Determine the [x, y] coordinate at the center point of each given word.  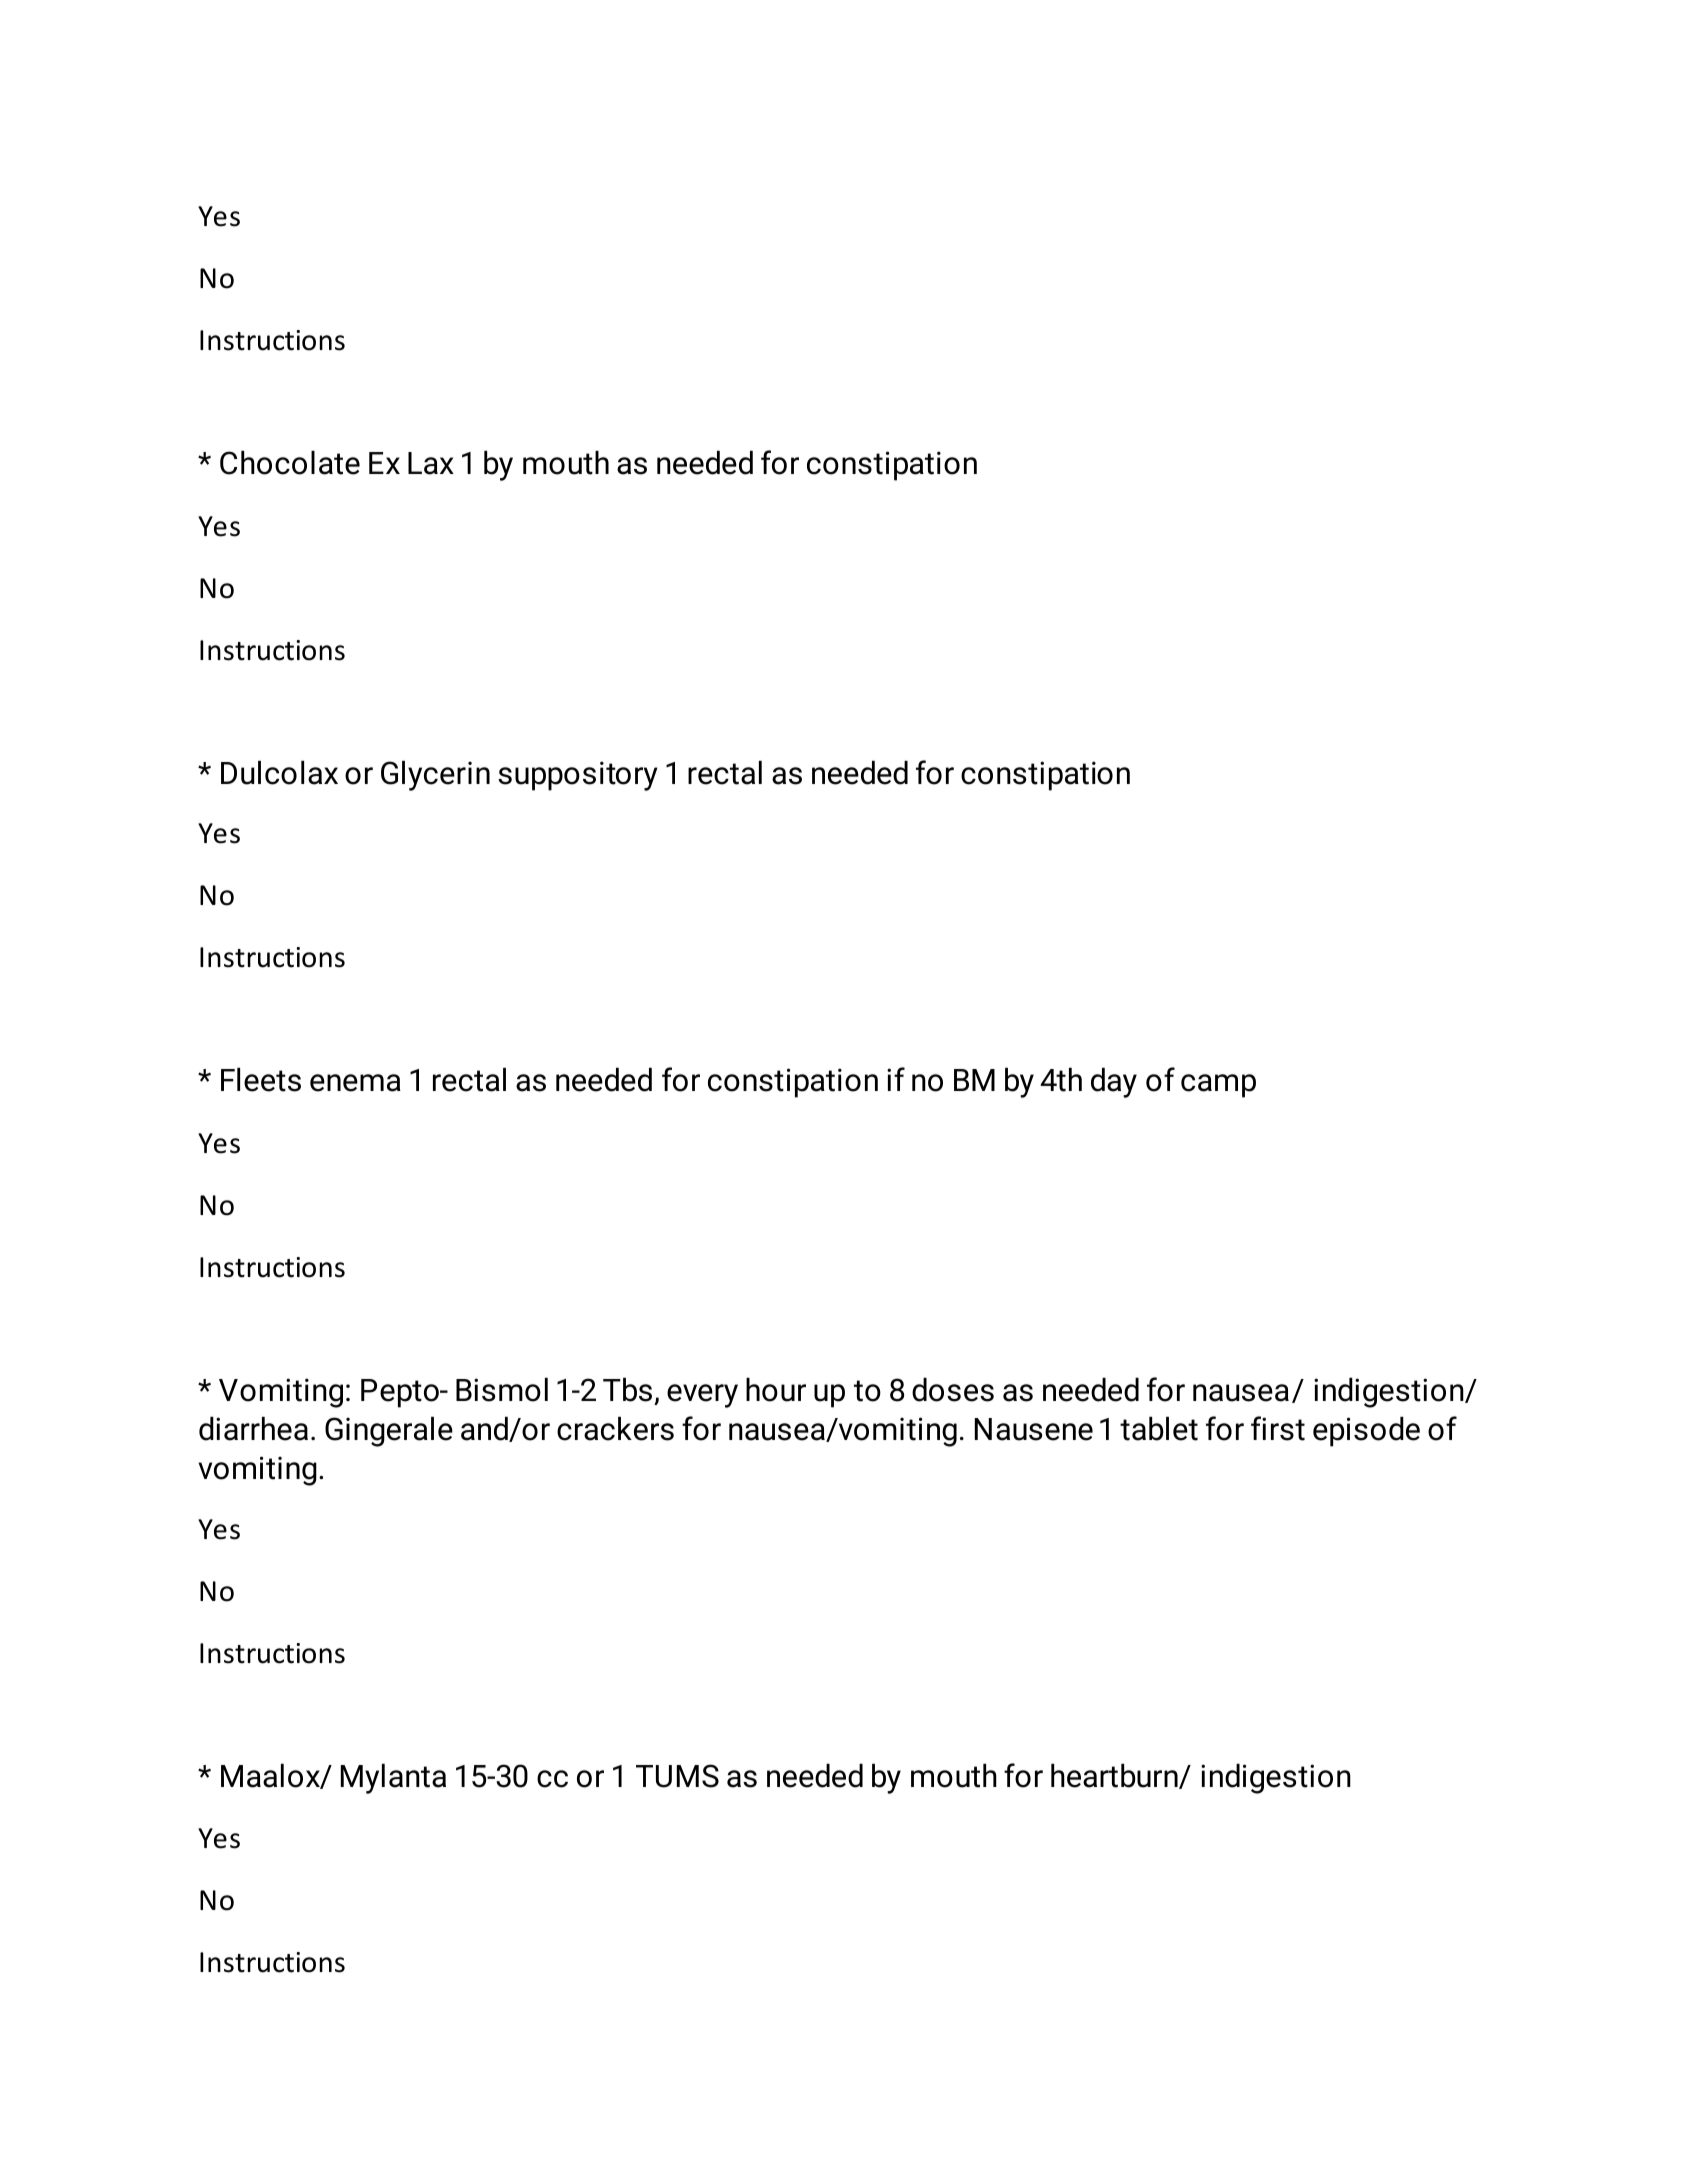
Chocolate [290, 463]
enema [355, 1083]
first [1278, 1428]
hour [776, 1390]
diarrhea [253, 1429]
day [1114, 1083]
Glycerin [435, 776]
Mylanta [393, 1779]
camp [1218, 1086]
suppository [578, 776]
